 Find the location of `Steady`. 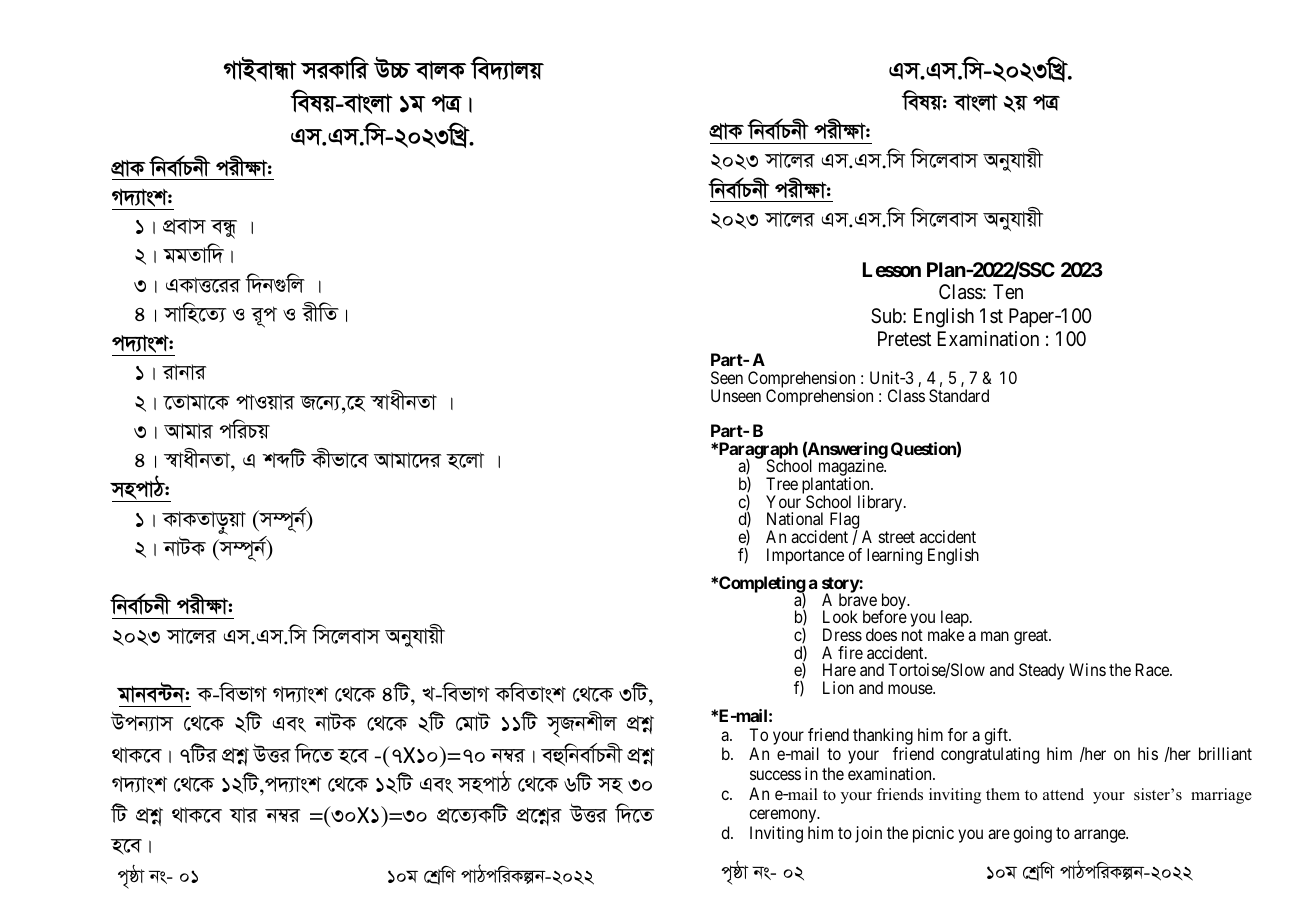

Steady is located at coordinates (1041, 671).
